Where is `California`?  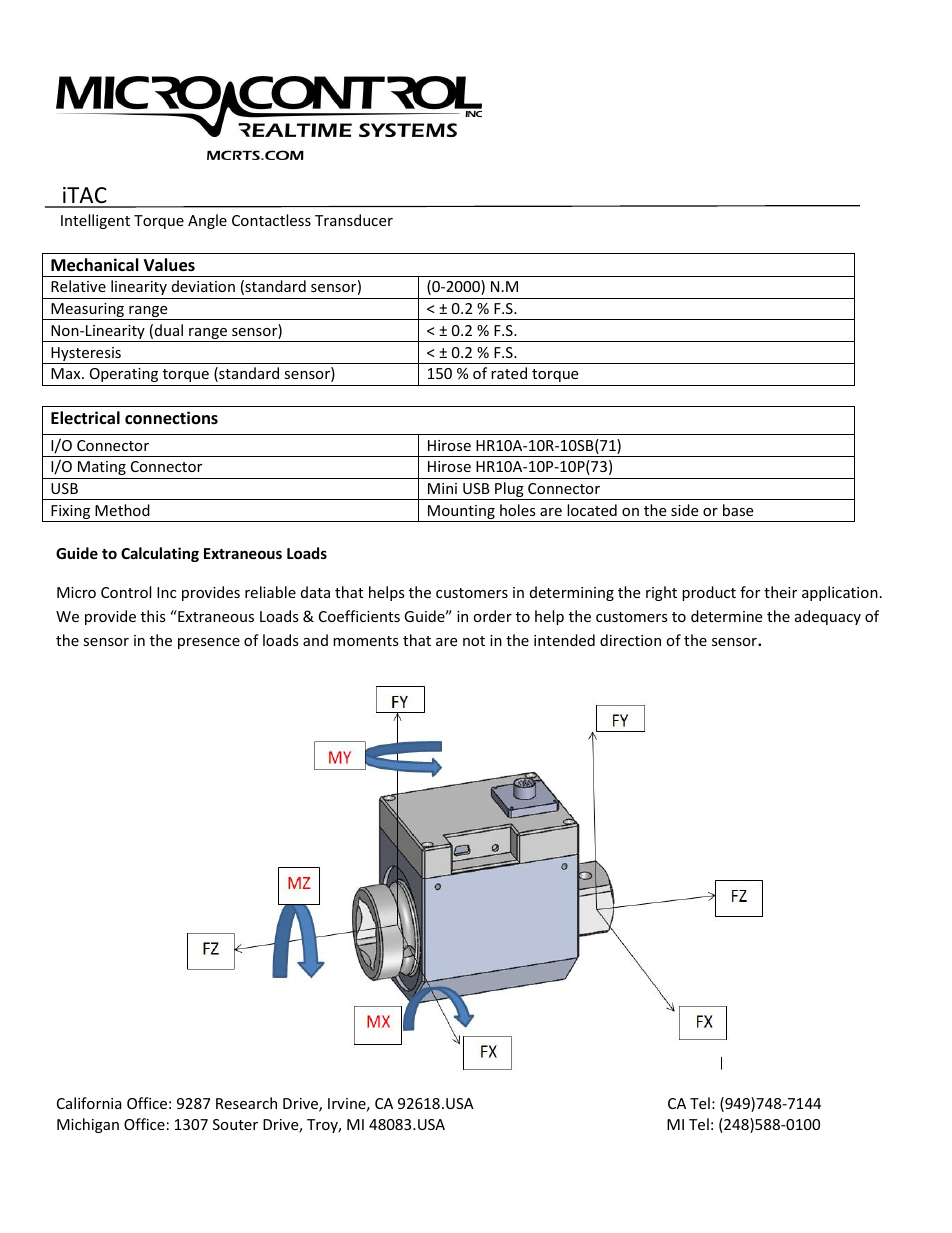 California is located at coordinates (89, 1103).
